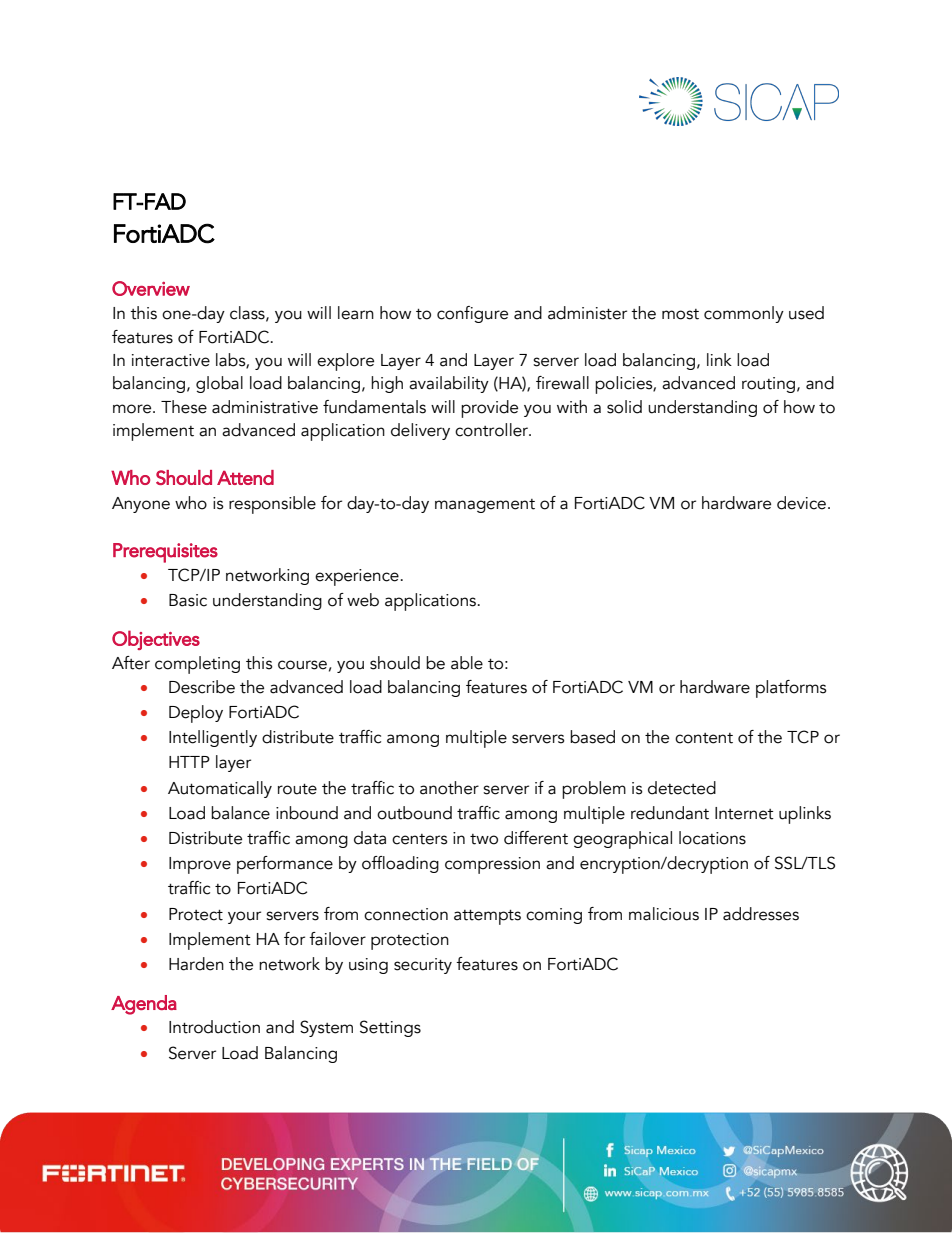 This document has width=952, height=1233. I want to click on management, so click(485, 506).
